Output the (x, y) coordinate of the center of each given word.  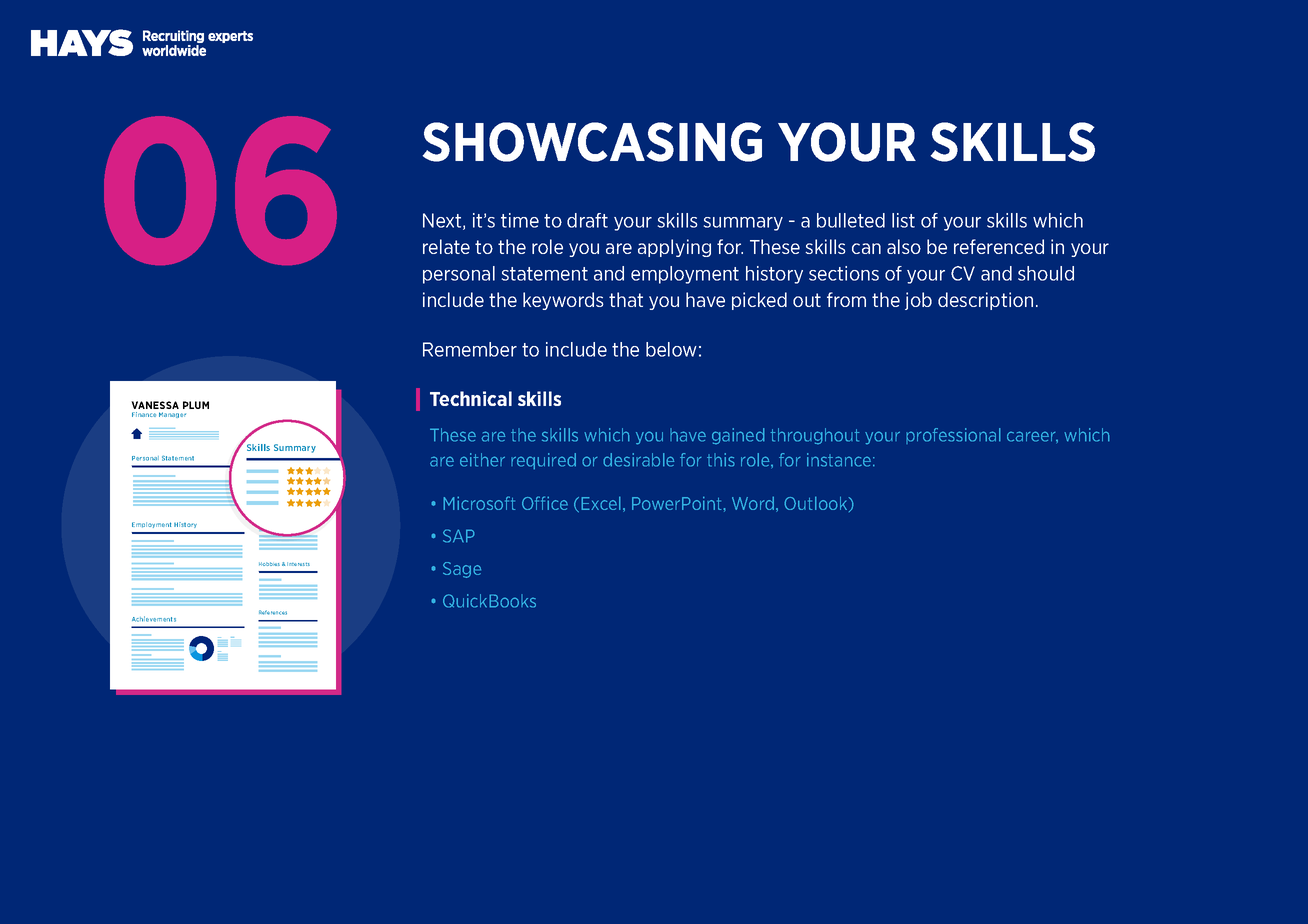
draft (587, 220)
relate (446, 246)
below (671, 349)
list (903, 220)
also (904, 246)
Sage (462, 570)
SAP (459, 536)
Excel (601, 503)
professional (953, 436)
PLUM (196, 405)
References (273, 612)
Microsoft (479, 503)
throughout (815, 436)
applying (674, 248)
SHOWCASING (592, 142)
